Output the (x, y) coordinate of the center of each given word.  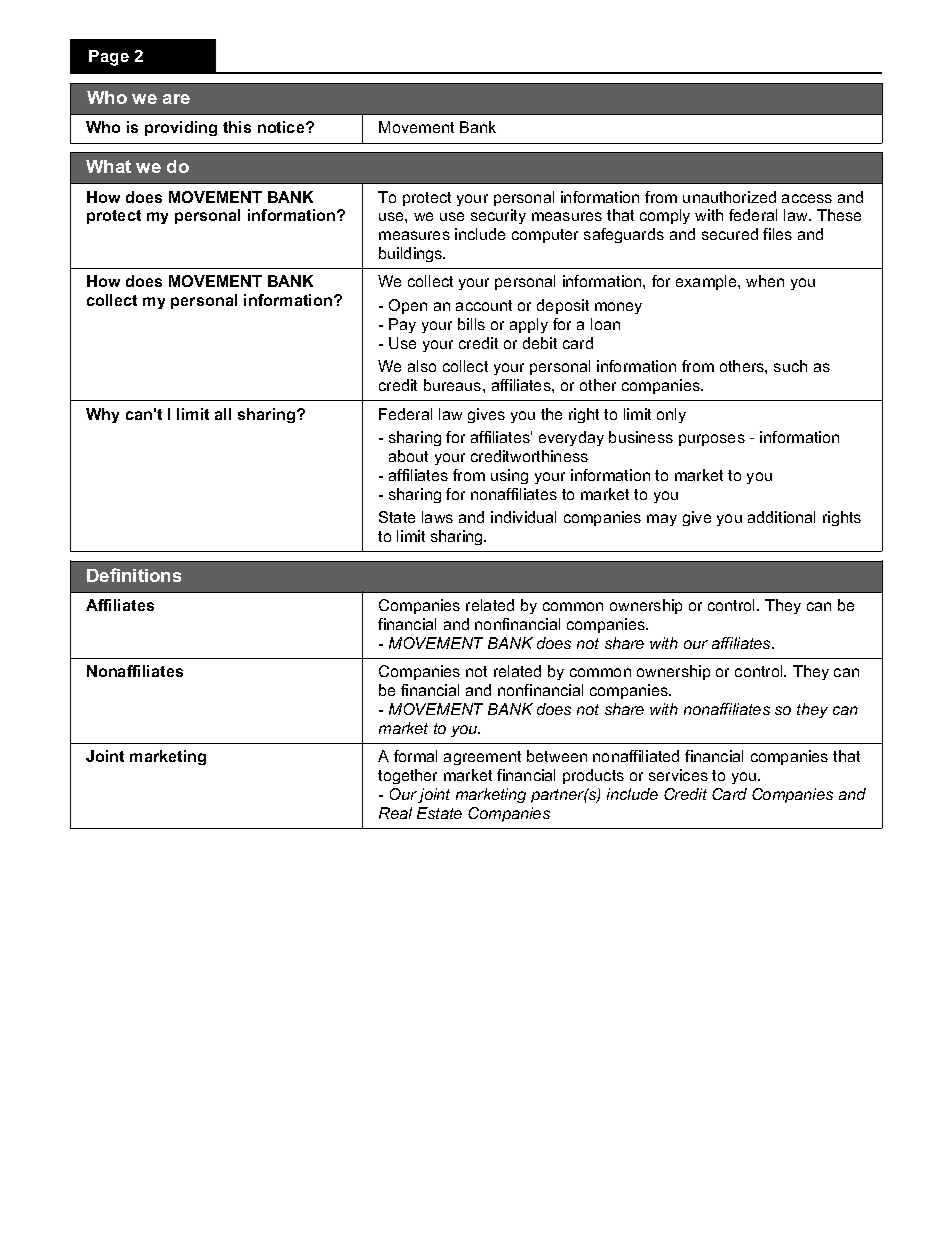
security (498, 216)
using (509, 476)
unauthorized (729, 197)
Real (395, 813)
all (223, 414)
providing (181, 128)
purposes (712, 440)
